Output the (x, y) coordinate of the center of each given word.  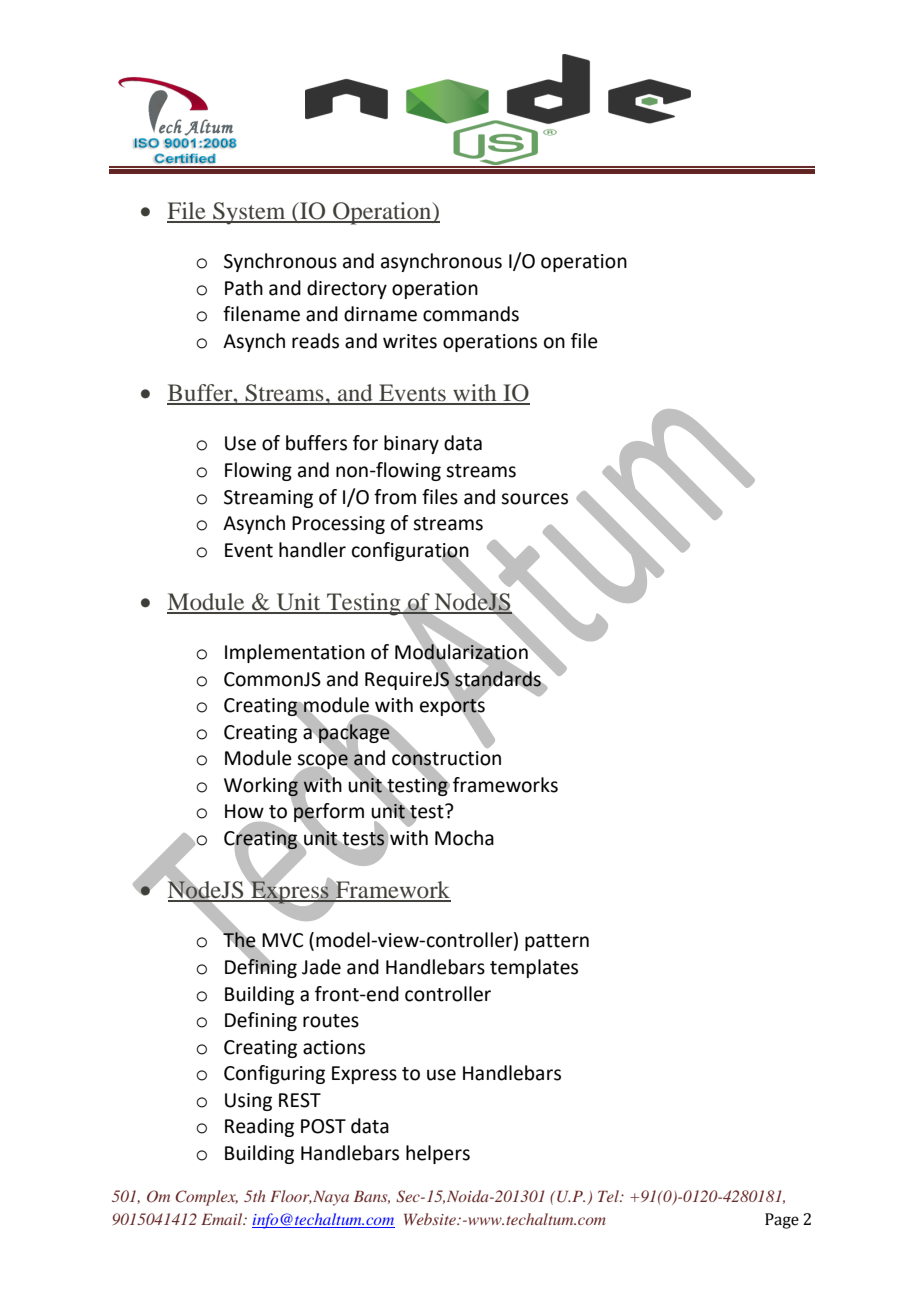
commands (471, 314)
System (249, 213)
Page (782, 1221)
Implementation (295, 653)
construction (446, 758)
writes (410, 341)
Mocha (464, 838)
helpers (438, 1154)
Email (223, 1219)
